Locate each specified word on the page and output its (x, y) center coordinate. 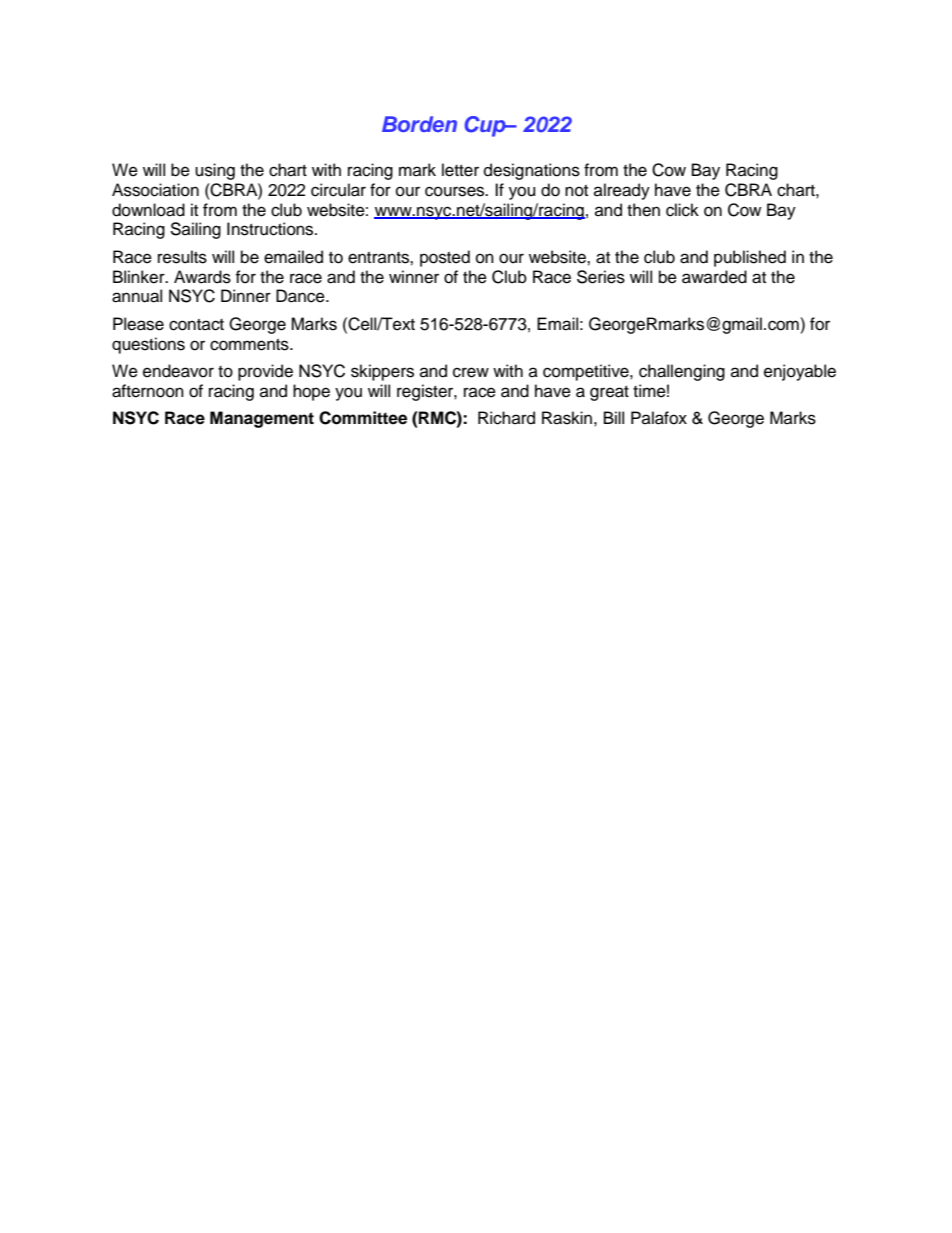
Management (262, 419)
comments (250, 345)
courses (456, 191)
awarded (714, 277)
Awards (202, 277)
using (215, 171)
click (682, 210)
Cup (486, 126)
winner (414, 277)
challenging (682, 372)
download (148, 210)
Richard (506, 418)
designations (532, 171)
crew (471, 372)
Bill (614, 417)
